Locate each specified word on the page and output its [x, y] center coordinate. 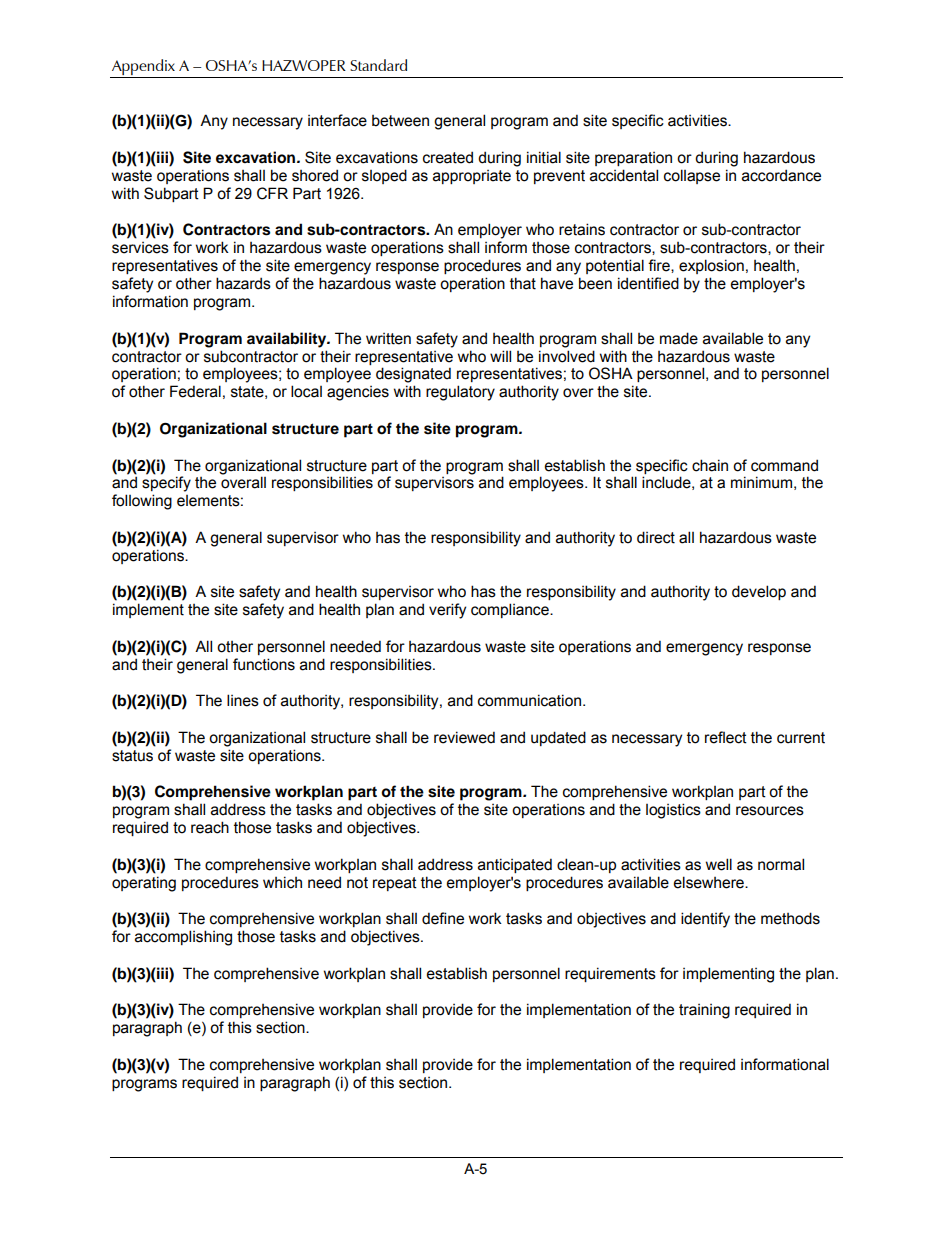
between [400, 121]
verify [447, 611]
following [142, 502]
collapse [692, 176]
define [443, 918]
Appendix [144, 68]
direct [656, 537]
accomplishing [183, 938]
